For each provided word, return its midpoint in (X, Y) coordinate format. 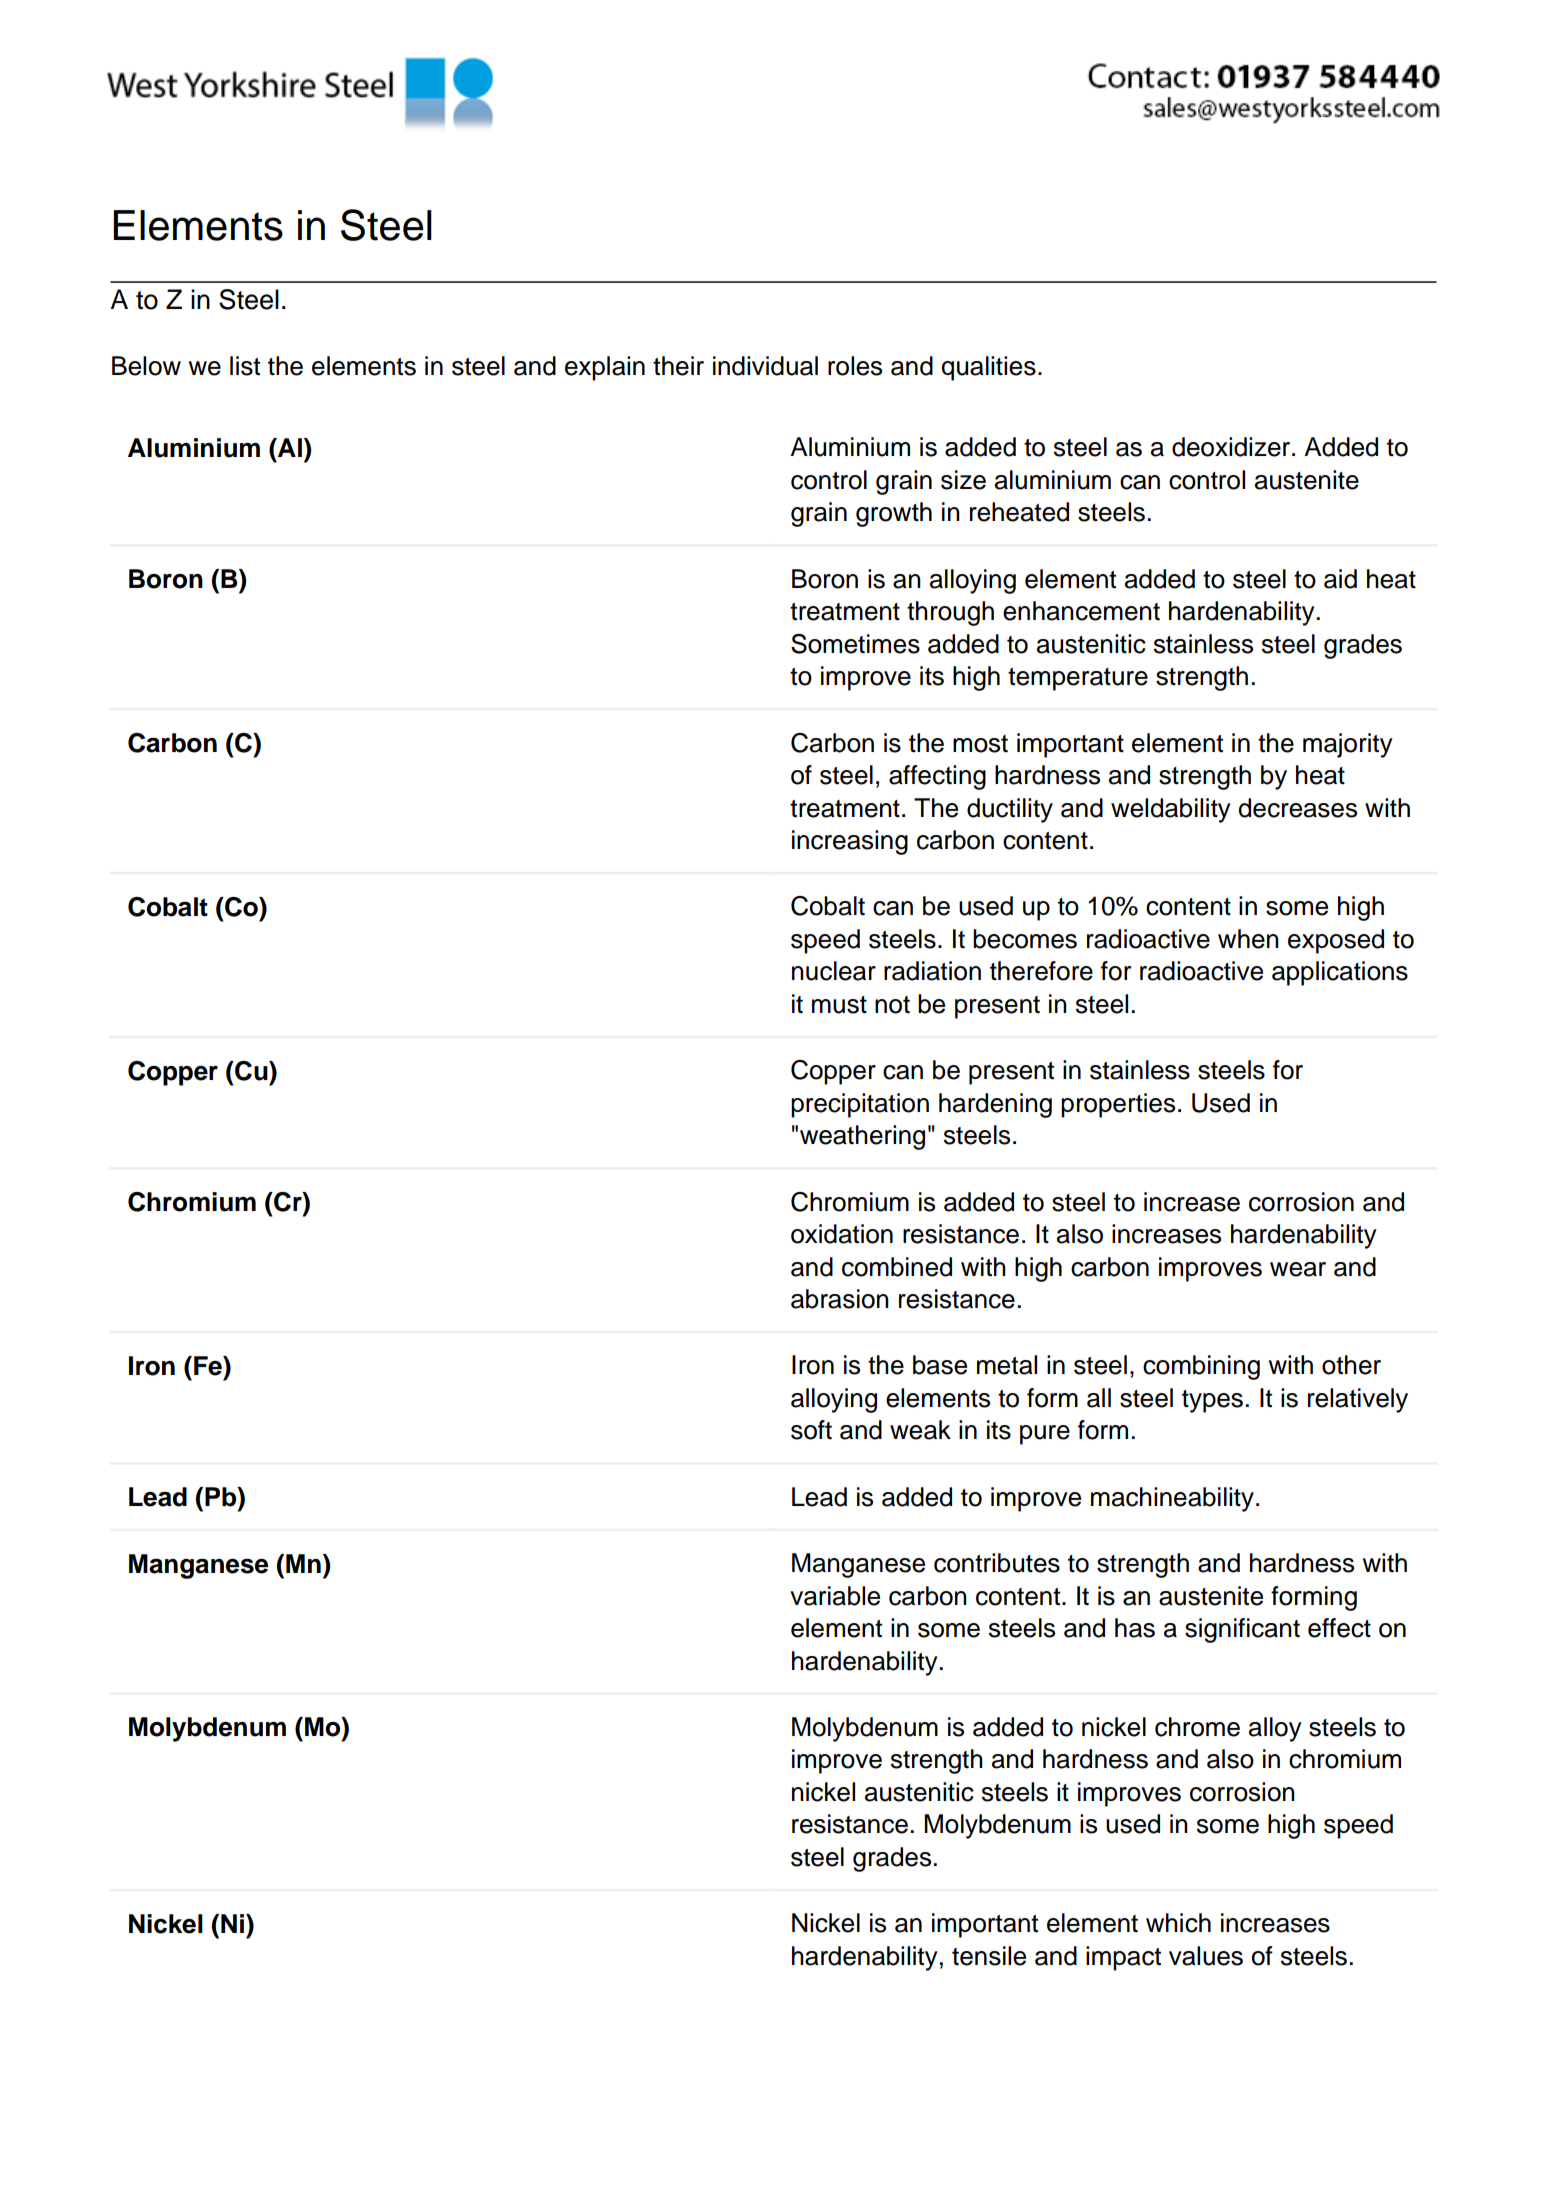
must (839, 1005)
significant (1242, 1630)
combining (1201, 1367)
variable (835, 1596)
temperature (1078, 679)
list (245, 366)
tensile (989, 1956)
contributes (997, 1563)
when (1248, 939)
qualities (989, 368)
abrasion (840, 1299)
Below (146, 366)
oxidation (842, 1234)
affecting (937, 777)
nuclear (834, 971)
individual (765, 366)
